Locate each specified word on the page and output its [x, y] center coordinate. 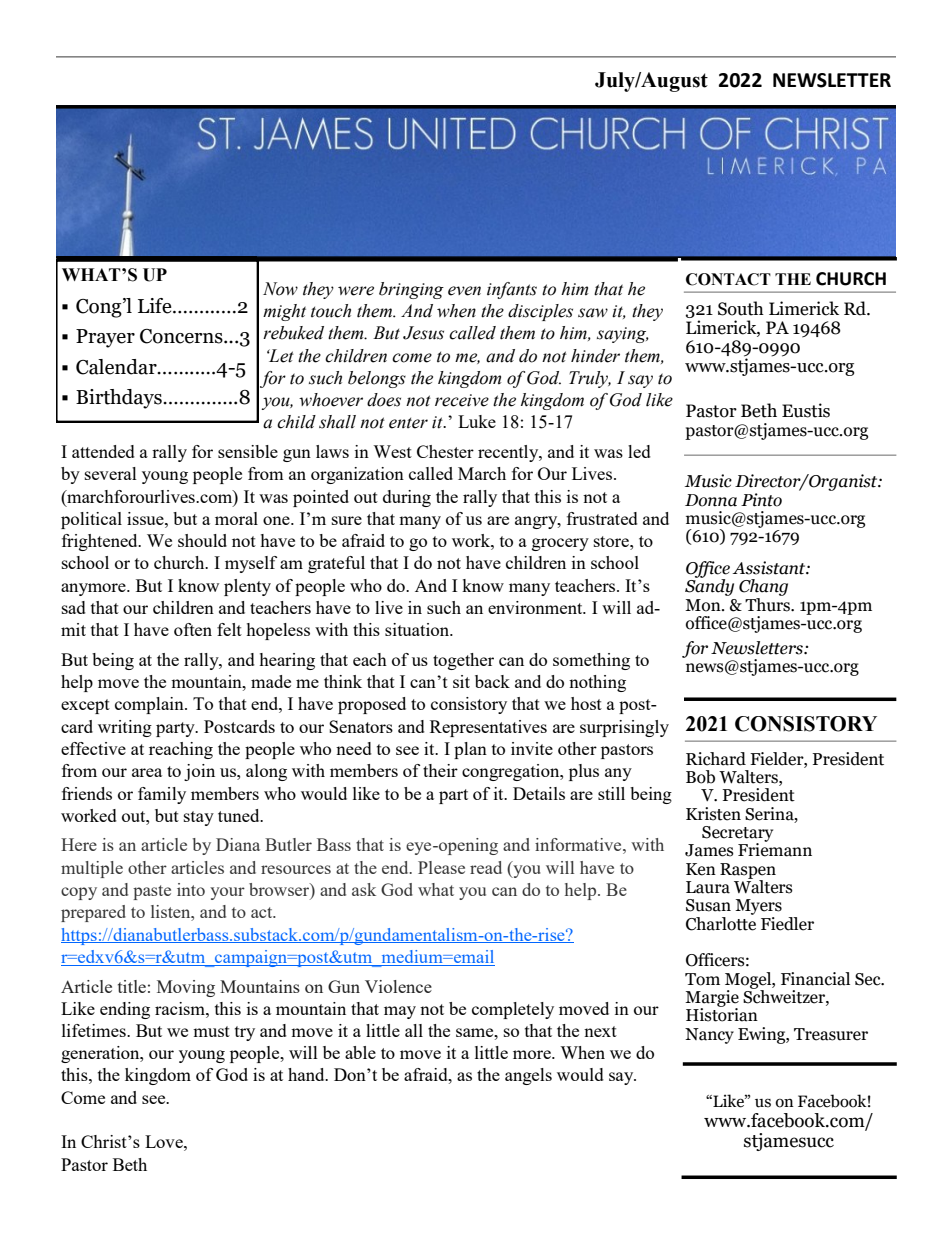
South [741, 308]
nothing [597, 683]
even [464, 291]
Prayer [105, 338]
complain [150, 705]
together [463, 661]
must [211, 1031]
